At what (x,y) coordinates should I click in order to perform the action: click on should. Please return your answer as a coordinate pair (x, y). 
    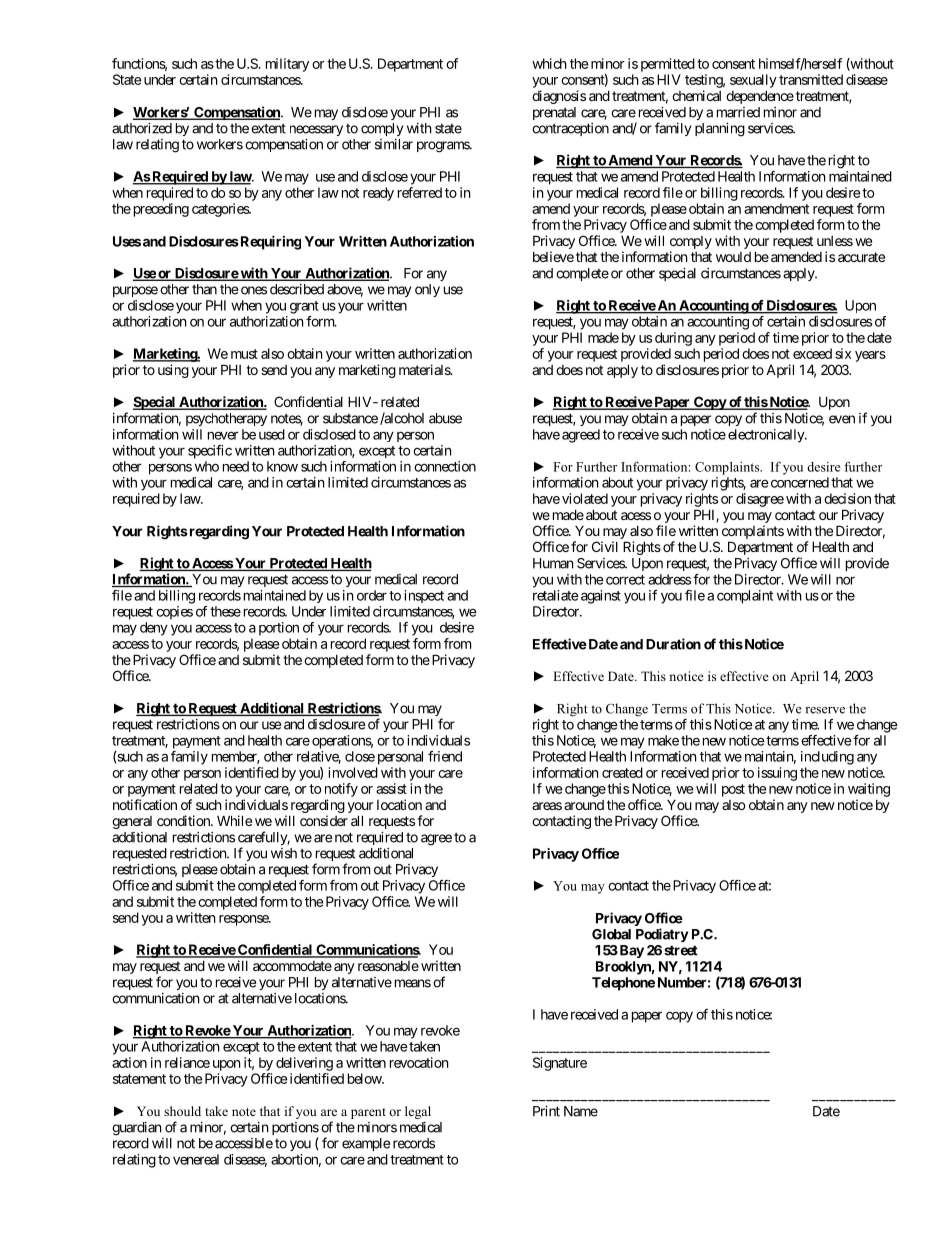
    Looking at the image, I should click on (182, 1111).
